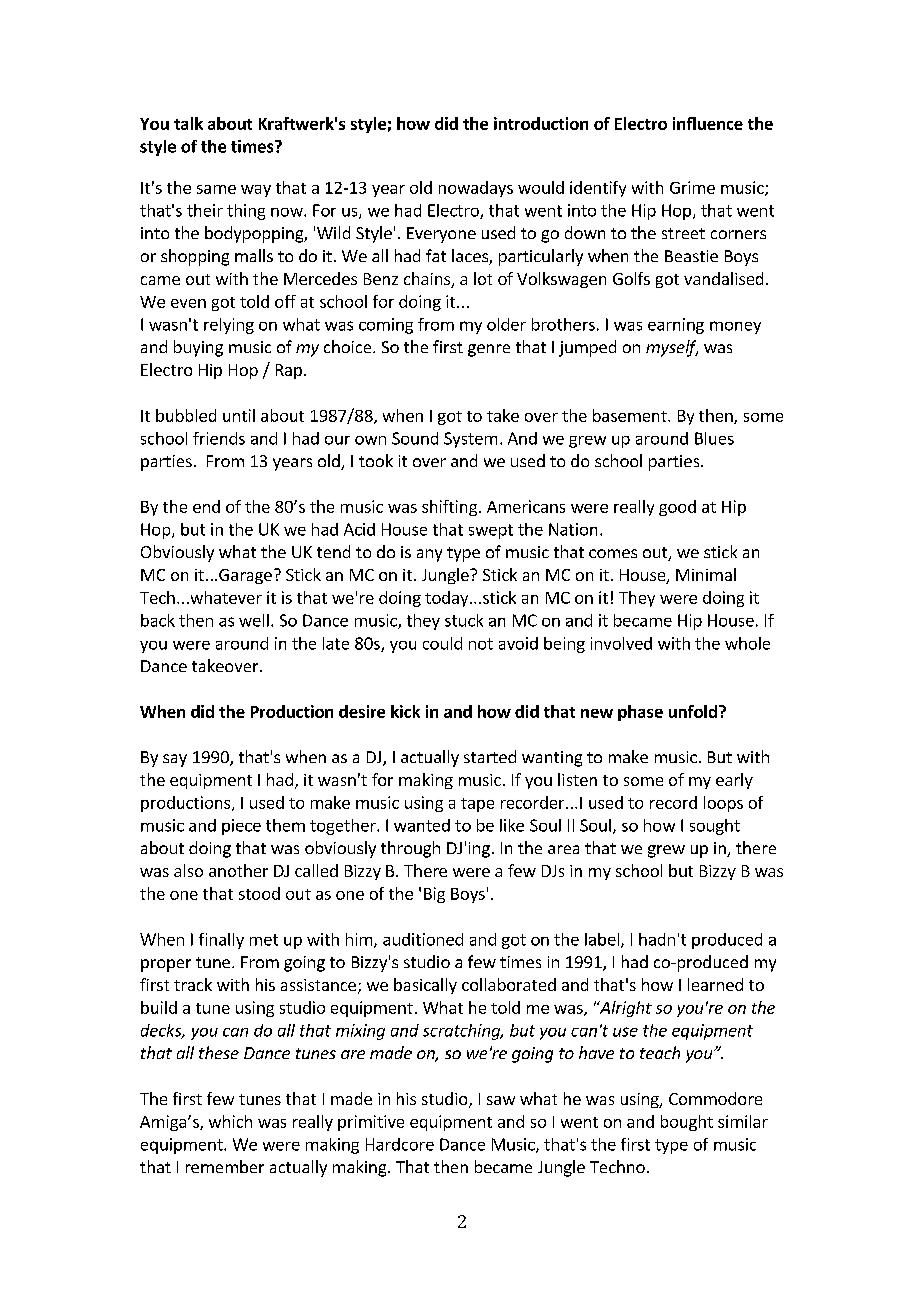 Image resolution: width=924 pixels, height=1309 pixels. I want to click on basement, so click(631, 415).
